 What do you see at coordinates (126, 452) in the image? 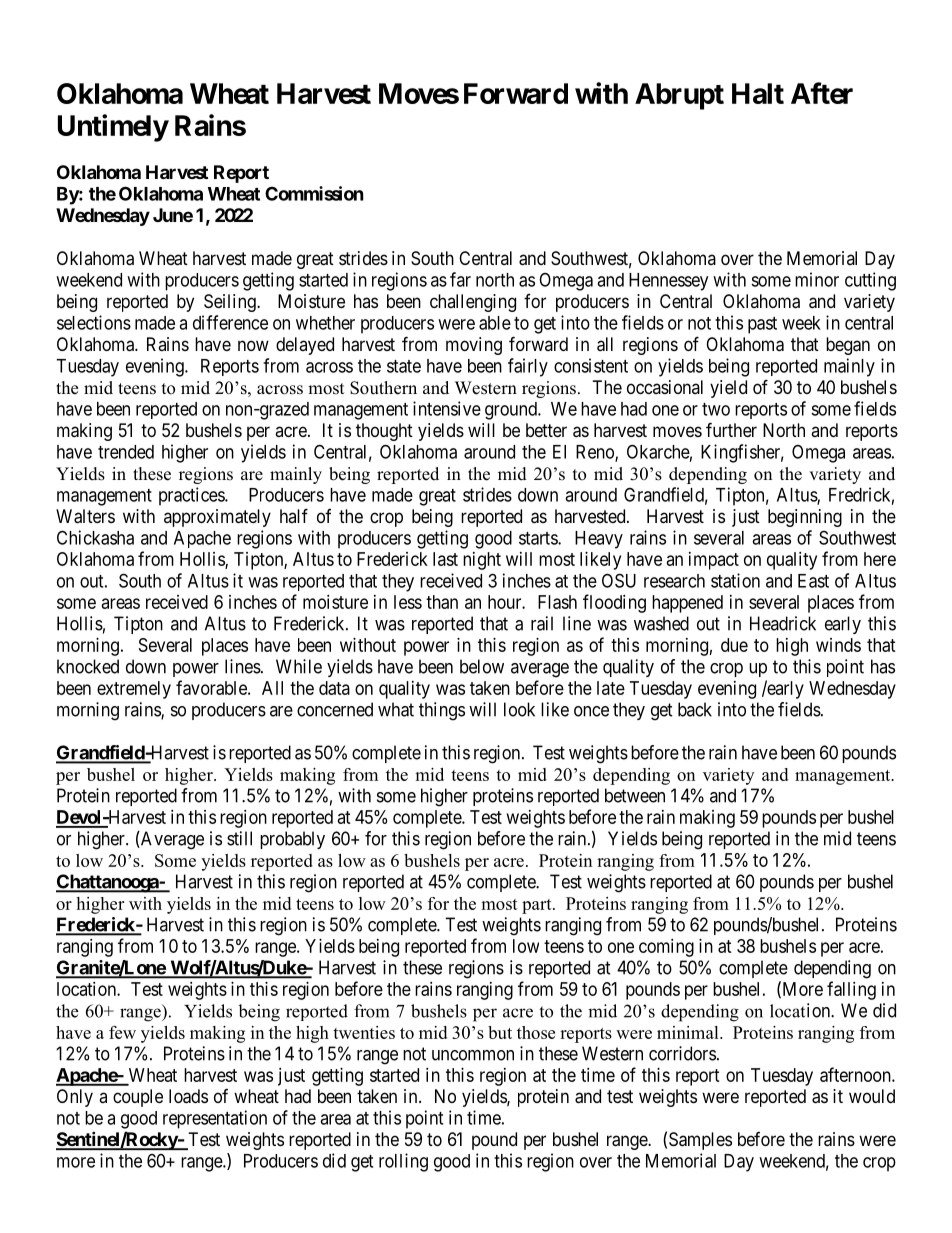
I see `trended` at bounding box center [126, 452].
